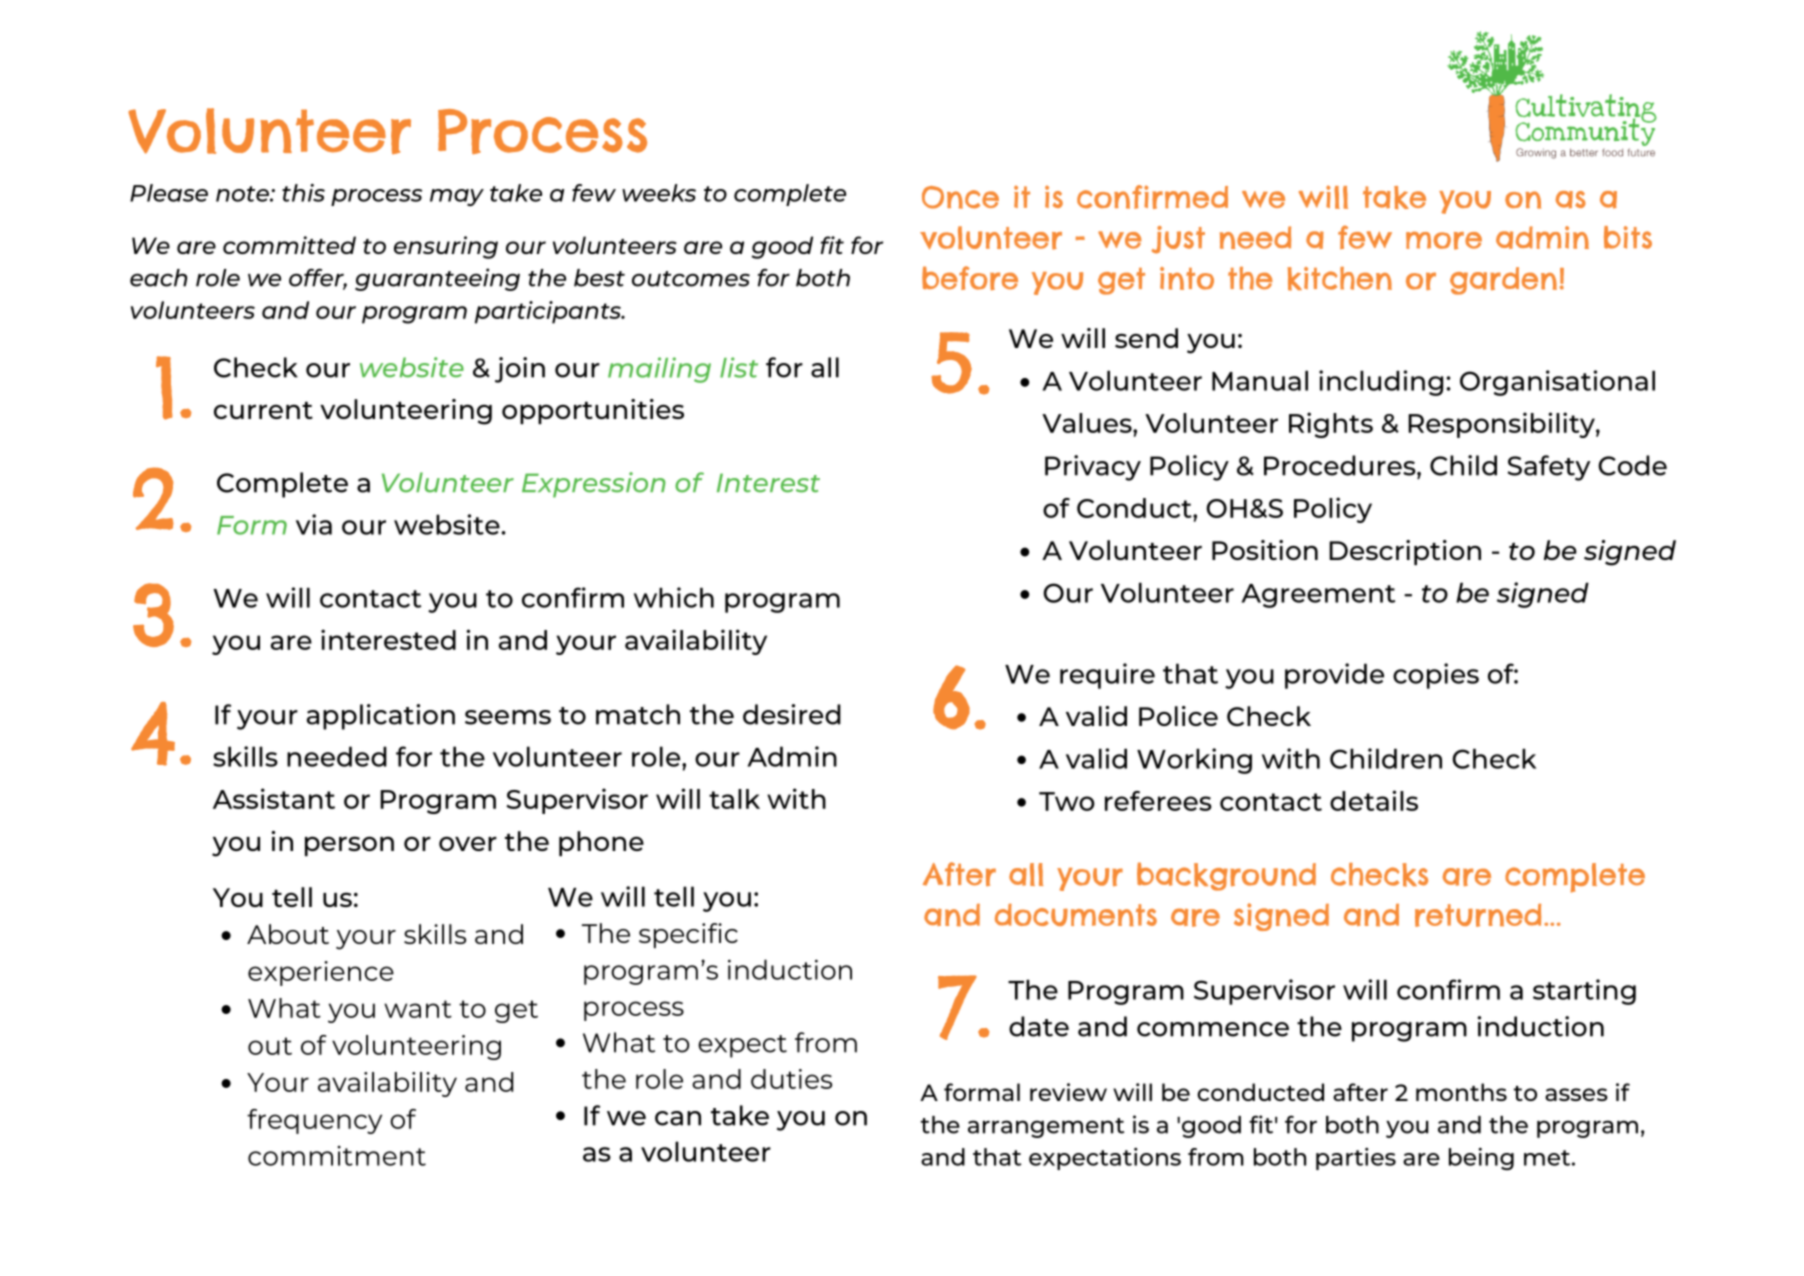 The image size is (1804, 1276). What do you see at coordinates (960, 197) in the document?
I see `Once` at bounding box center [960, 197].
